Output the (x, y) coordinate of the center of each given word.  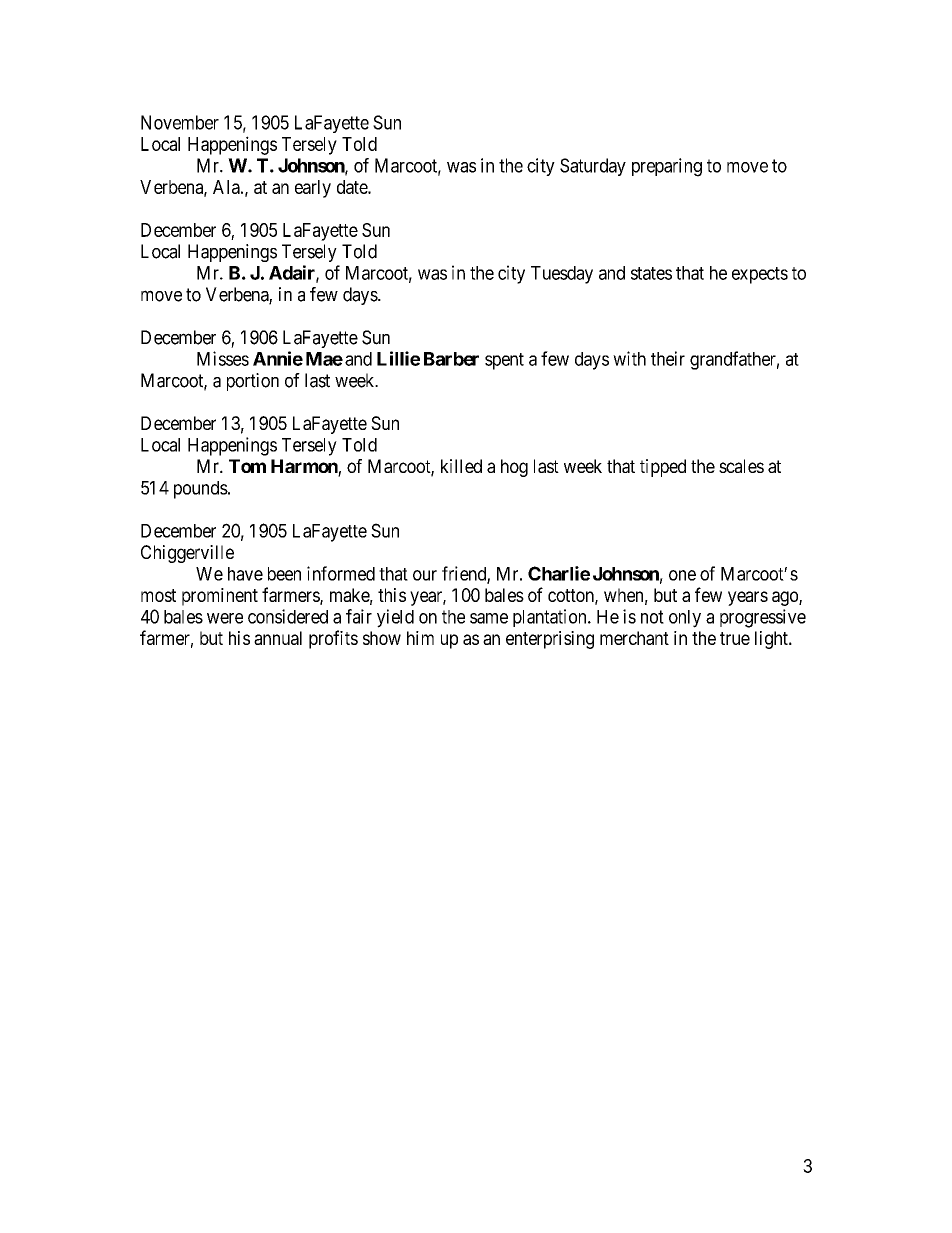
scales (741, 466)
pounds (201, 490)
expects (760, 275)
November (180, 122)
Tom (247, 466)
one (682, 575)
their (668, 358)
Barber (451, 359)
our (425, 575)
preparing (667, 167)
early (313, 189)
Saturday (593, 167)
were (225, 618)
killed (461, 466)
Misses (223, 358)
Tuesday (562, 275)
